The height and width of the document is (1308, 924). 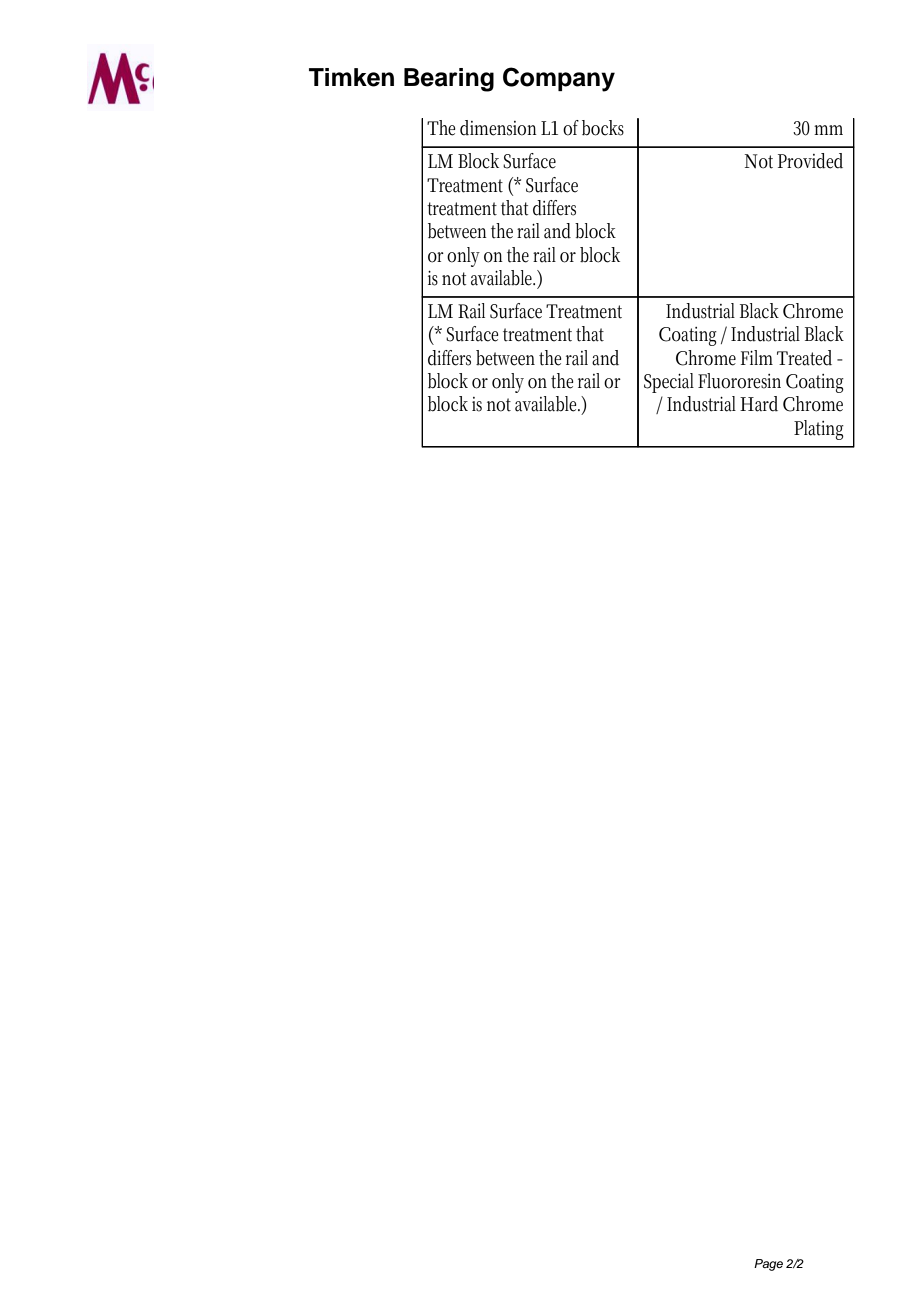 I want to click on Page, so click(x=768, y=1265).
